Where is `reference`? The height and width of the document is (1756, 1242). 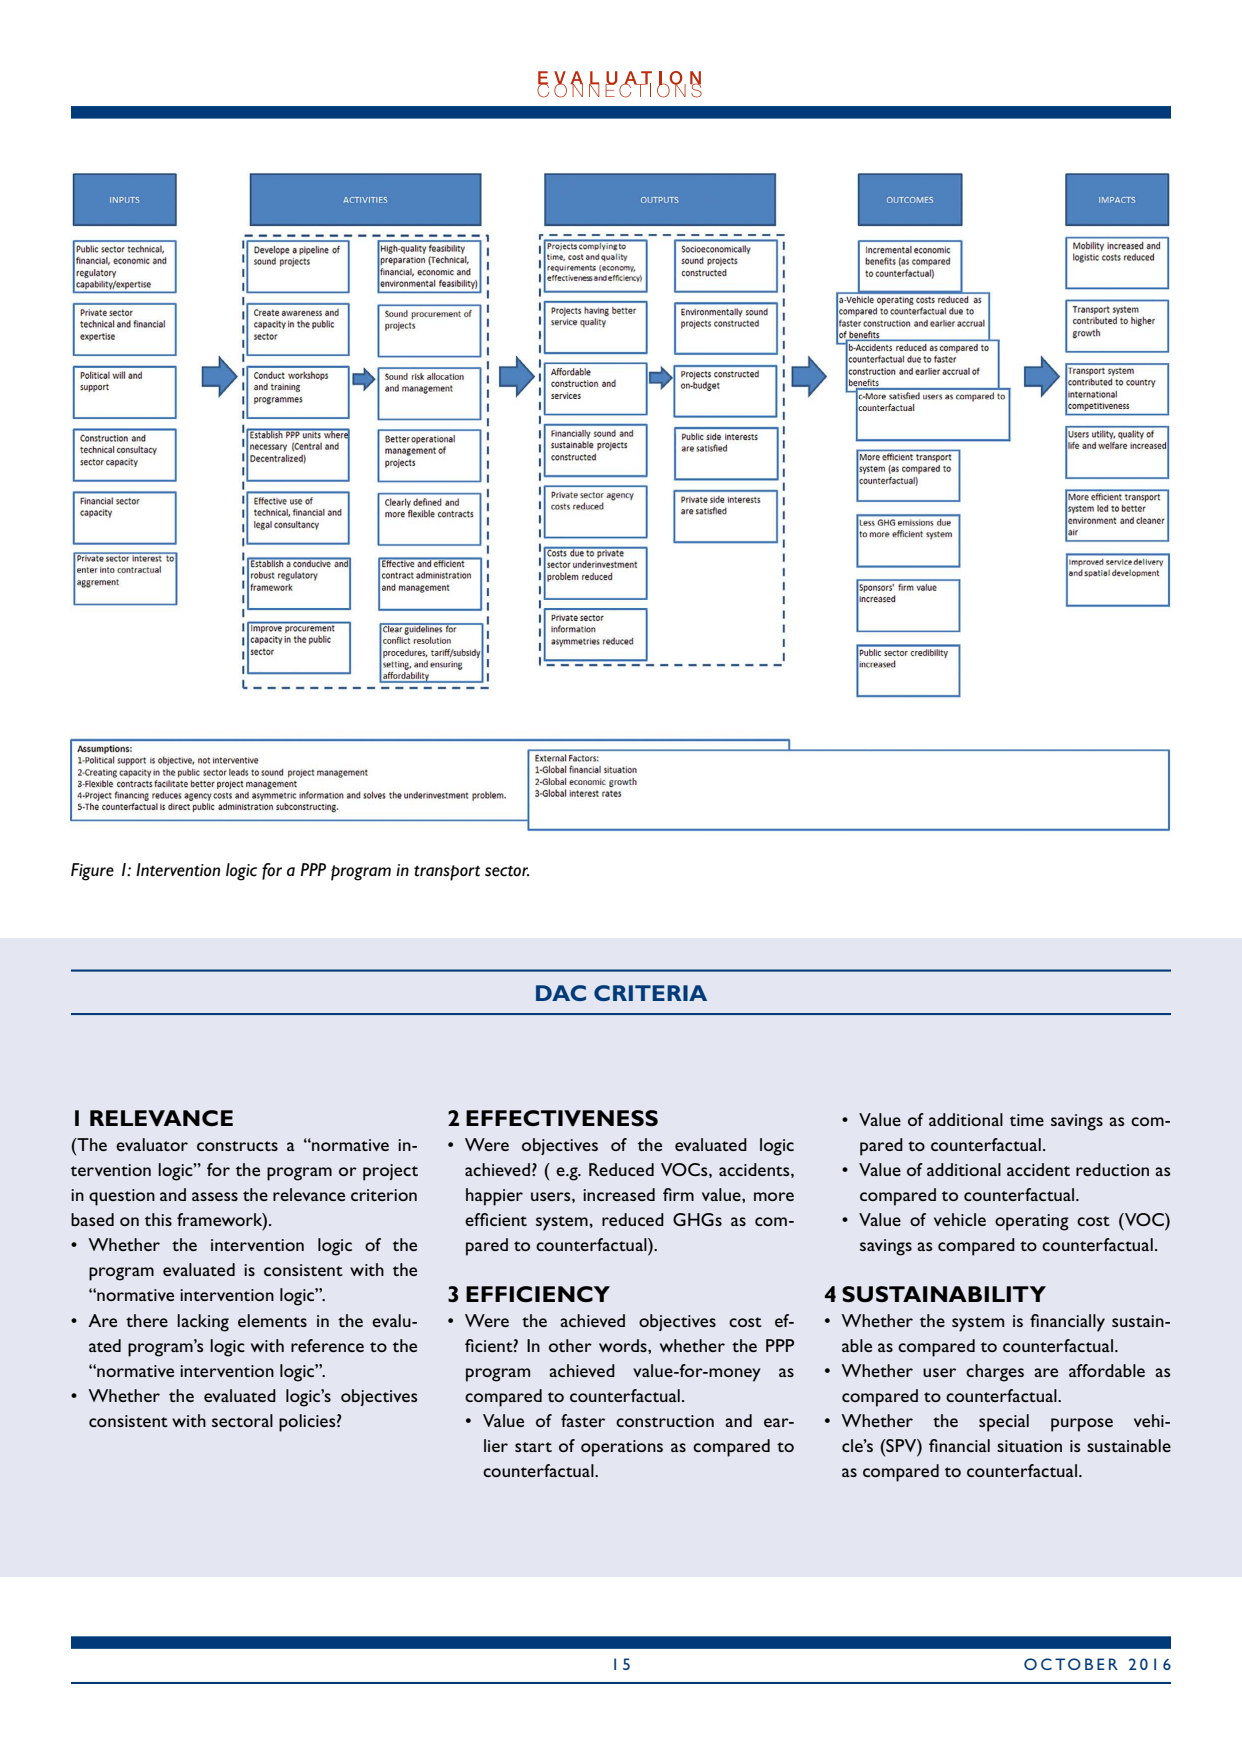
reference is located at coordinates (327, 1345).
